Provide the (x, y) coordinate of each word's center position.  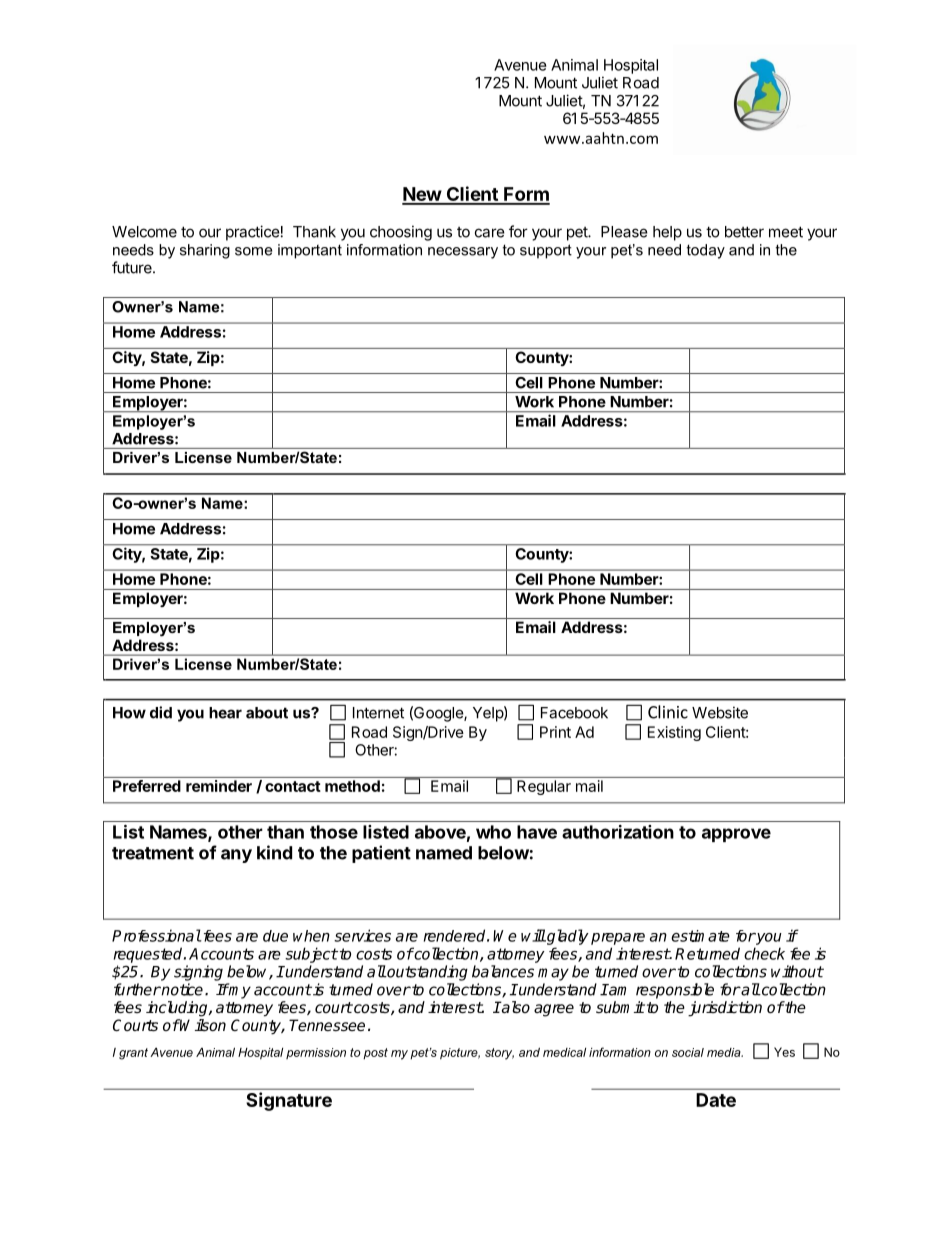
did (161, 712)
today (706, 251)
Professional (156, 935)
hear (225, 713)
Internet (378, 713)
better (744, 232)
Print (555, 732)
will (533, 935)
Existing (674, 733)
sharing (205, 251)
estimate (700, 936)
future (133, 267)
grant (133, 1054)
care (490, 233)
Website (720, 712)
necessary (463, 253)
